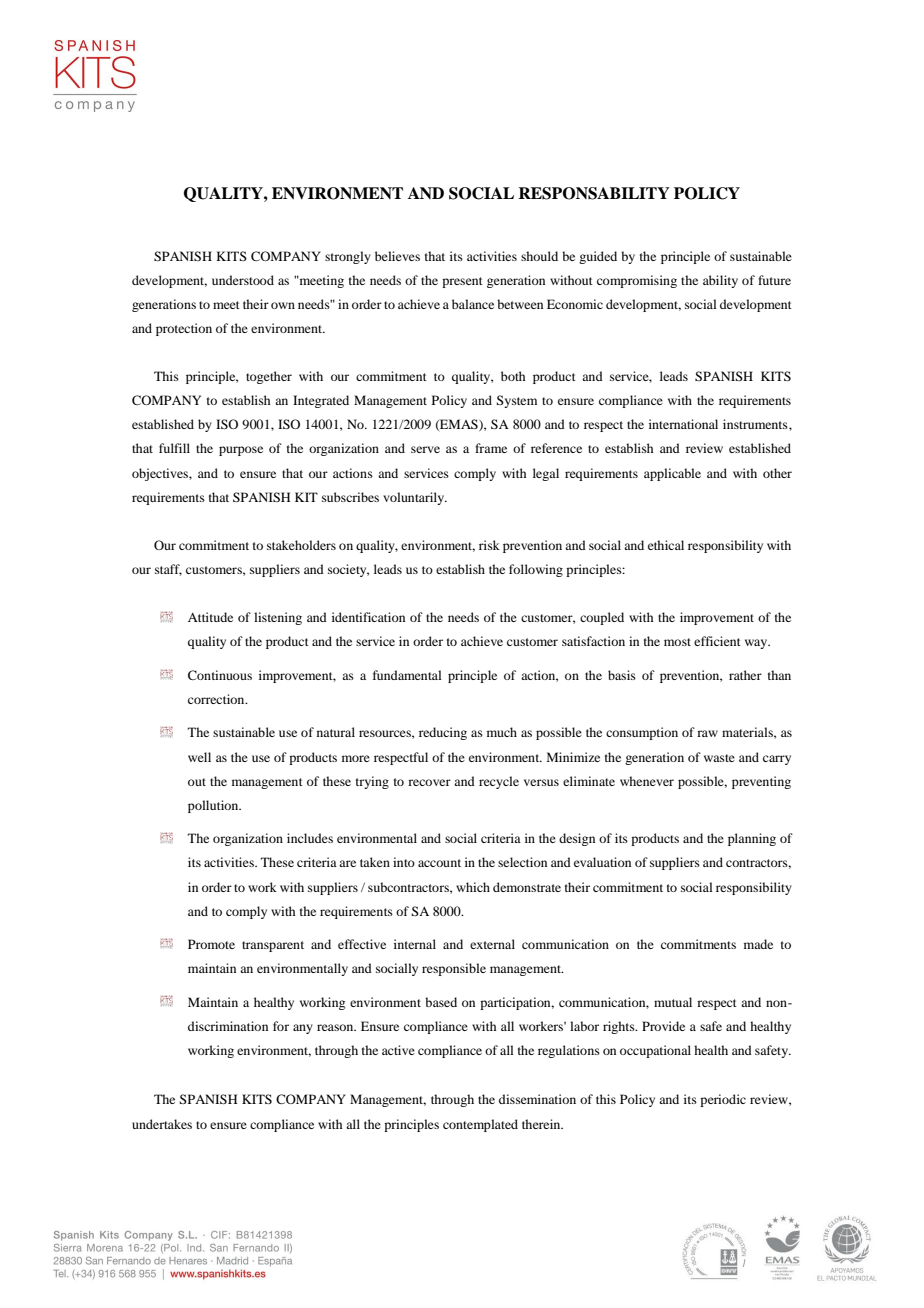  I want to click on understood, so click(243, 280).
